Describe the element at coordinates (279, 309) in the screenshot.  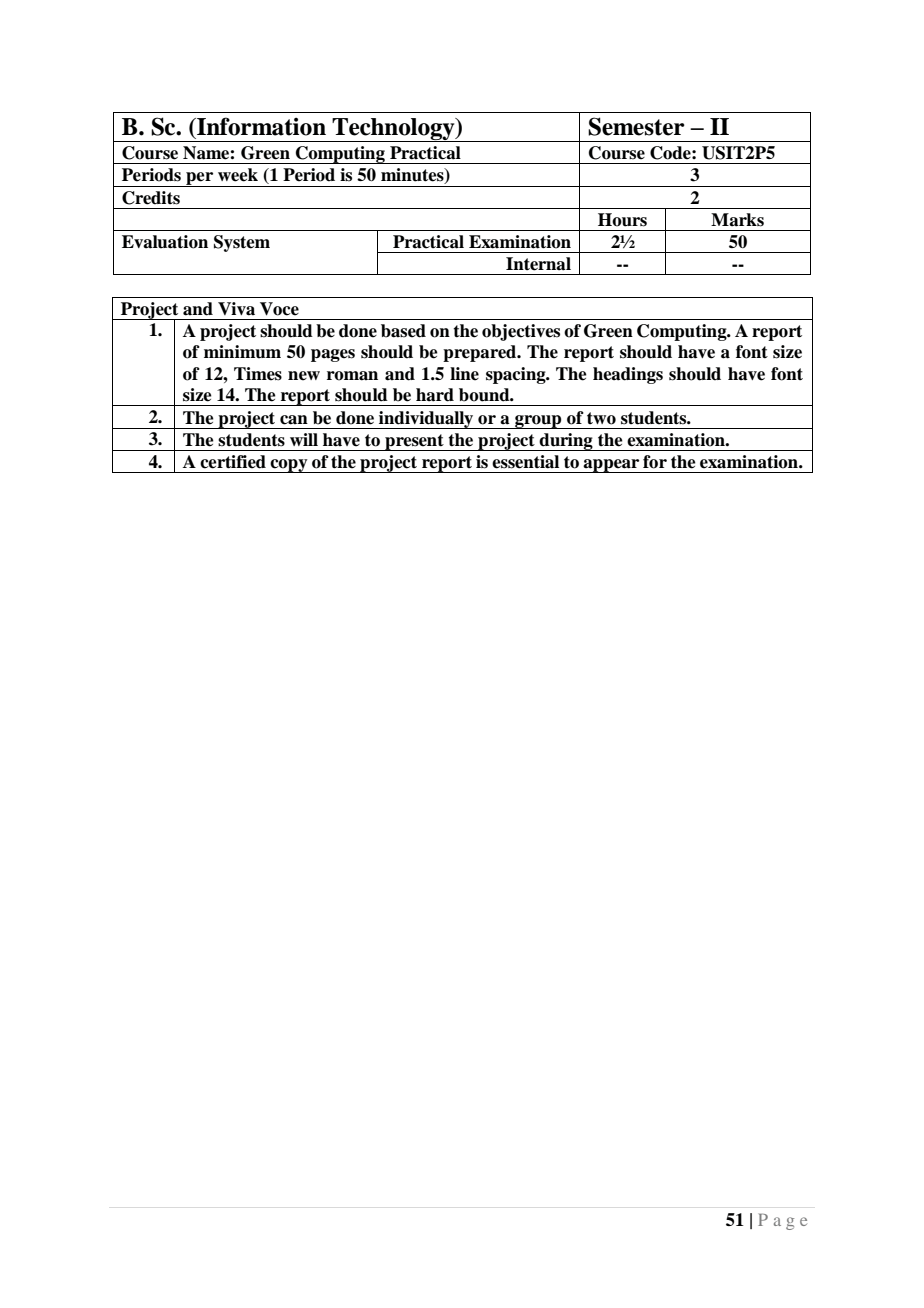
I see `Voce` at that location.
